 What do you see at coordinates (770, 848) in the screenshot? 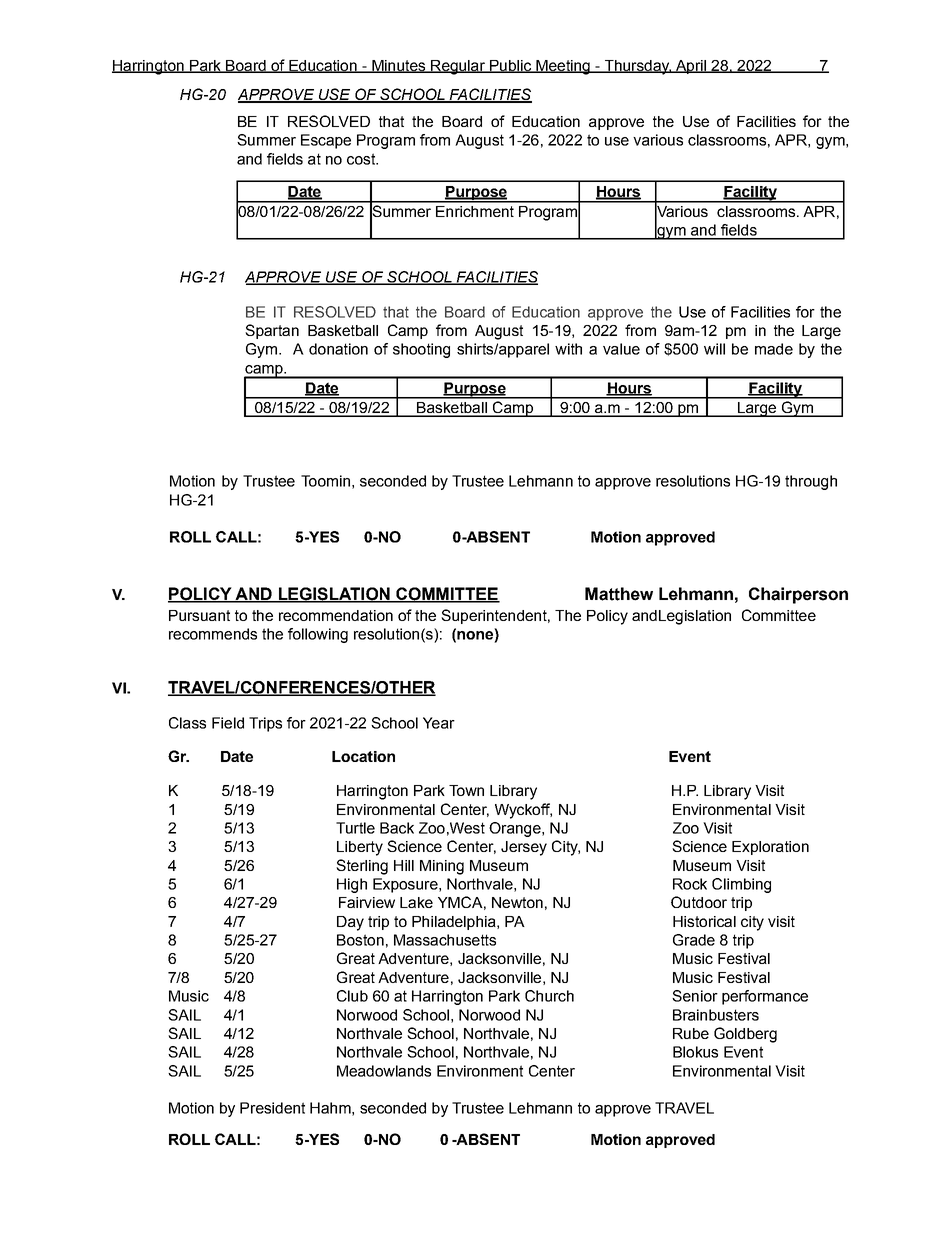
I see `Exploration` at bounding box center [770, 848].
